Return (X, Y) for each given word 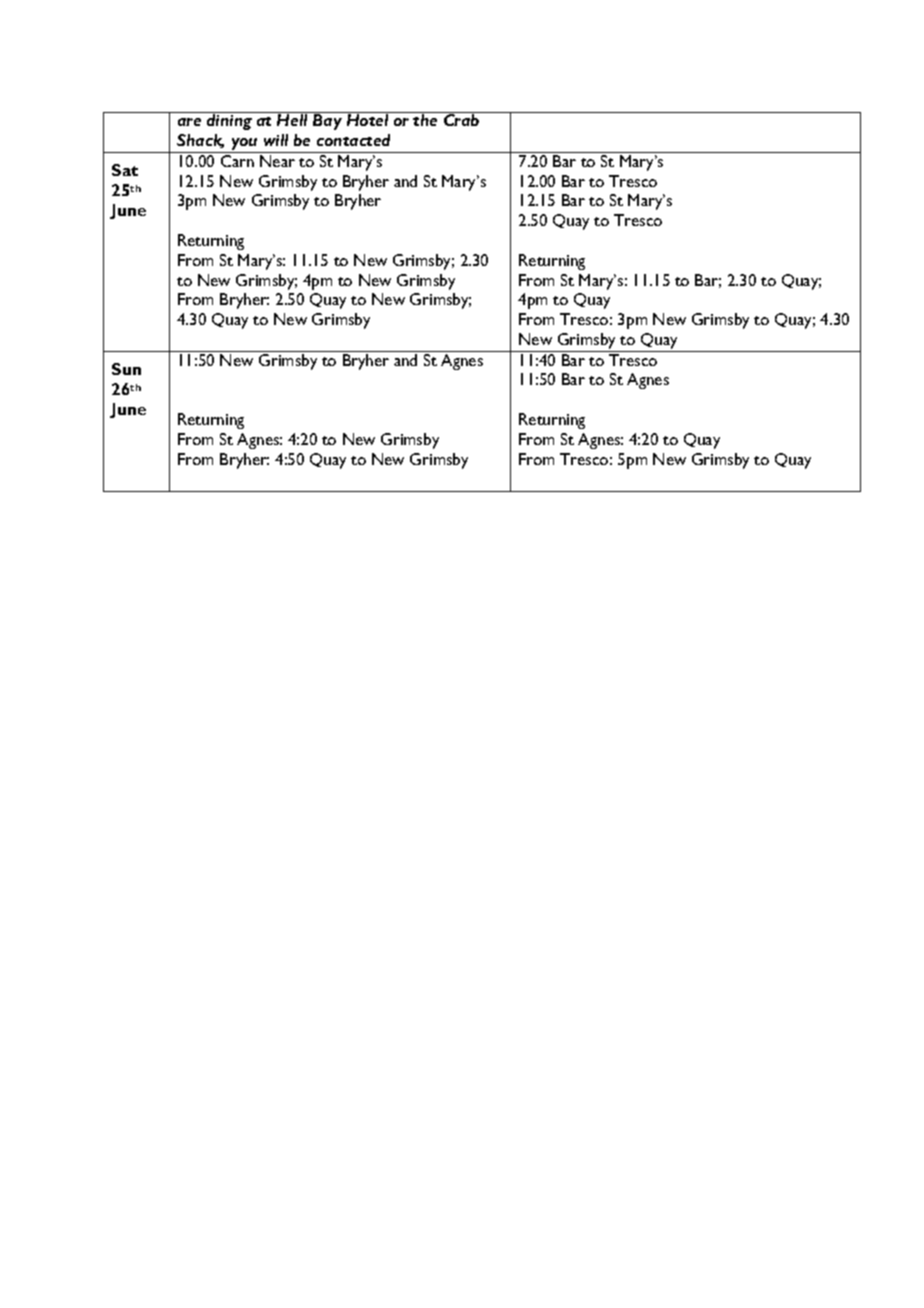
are (189, 122)
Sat (125, 170)
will (276, 140)
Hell (292, 120)
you (244, 145)
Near (277, 161)
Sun (126, 369)
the (425, 120)
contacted (353, 140)
